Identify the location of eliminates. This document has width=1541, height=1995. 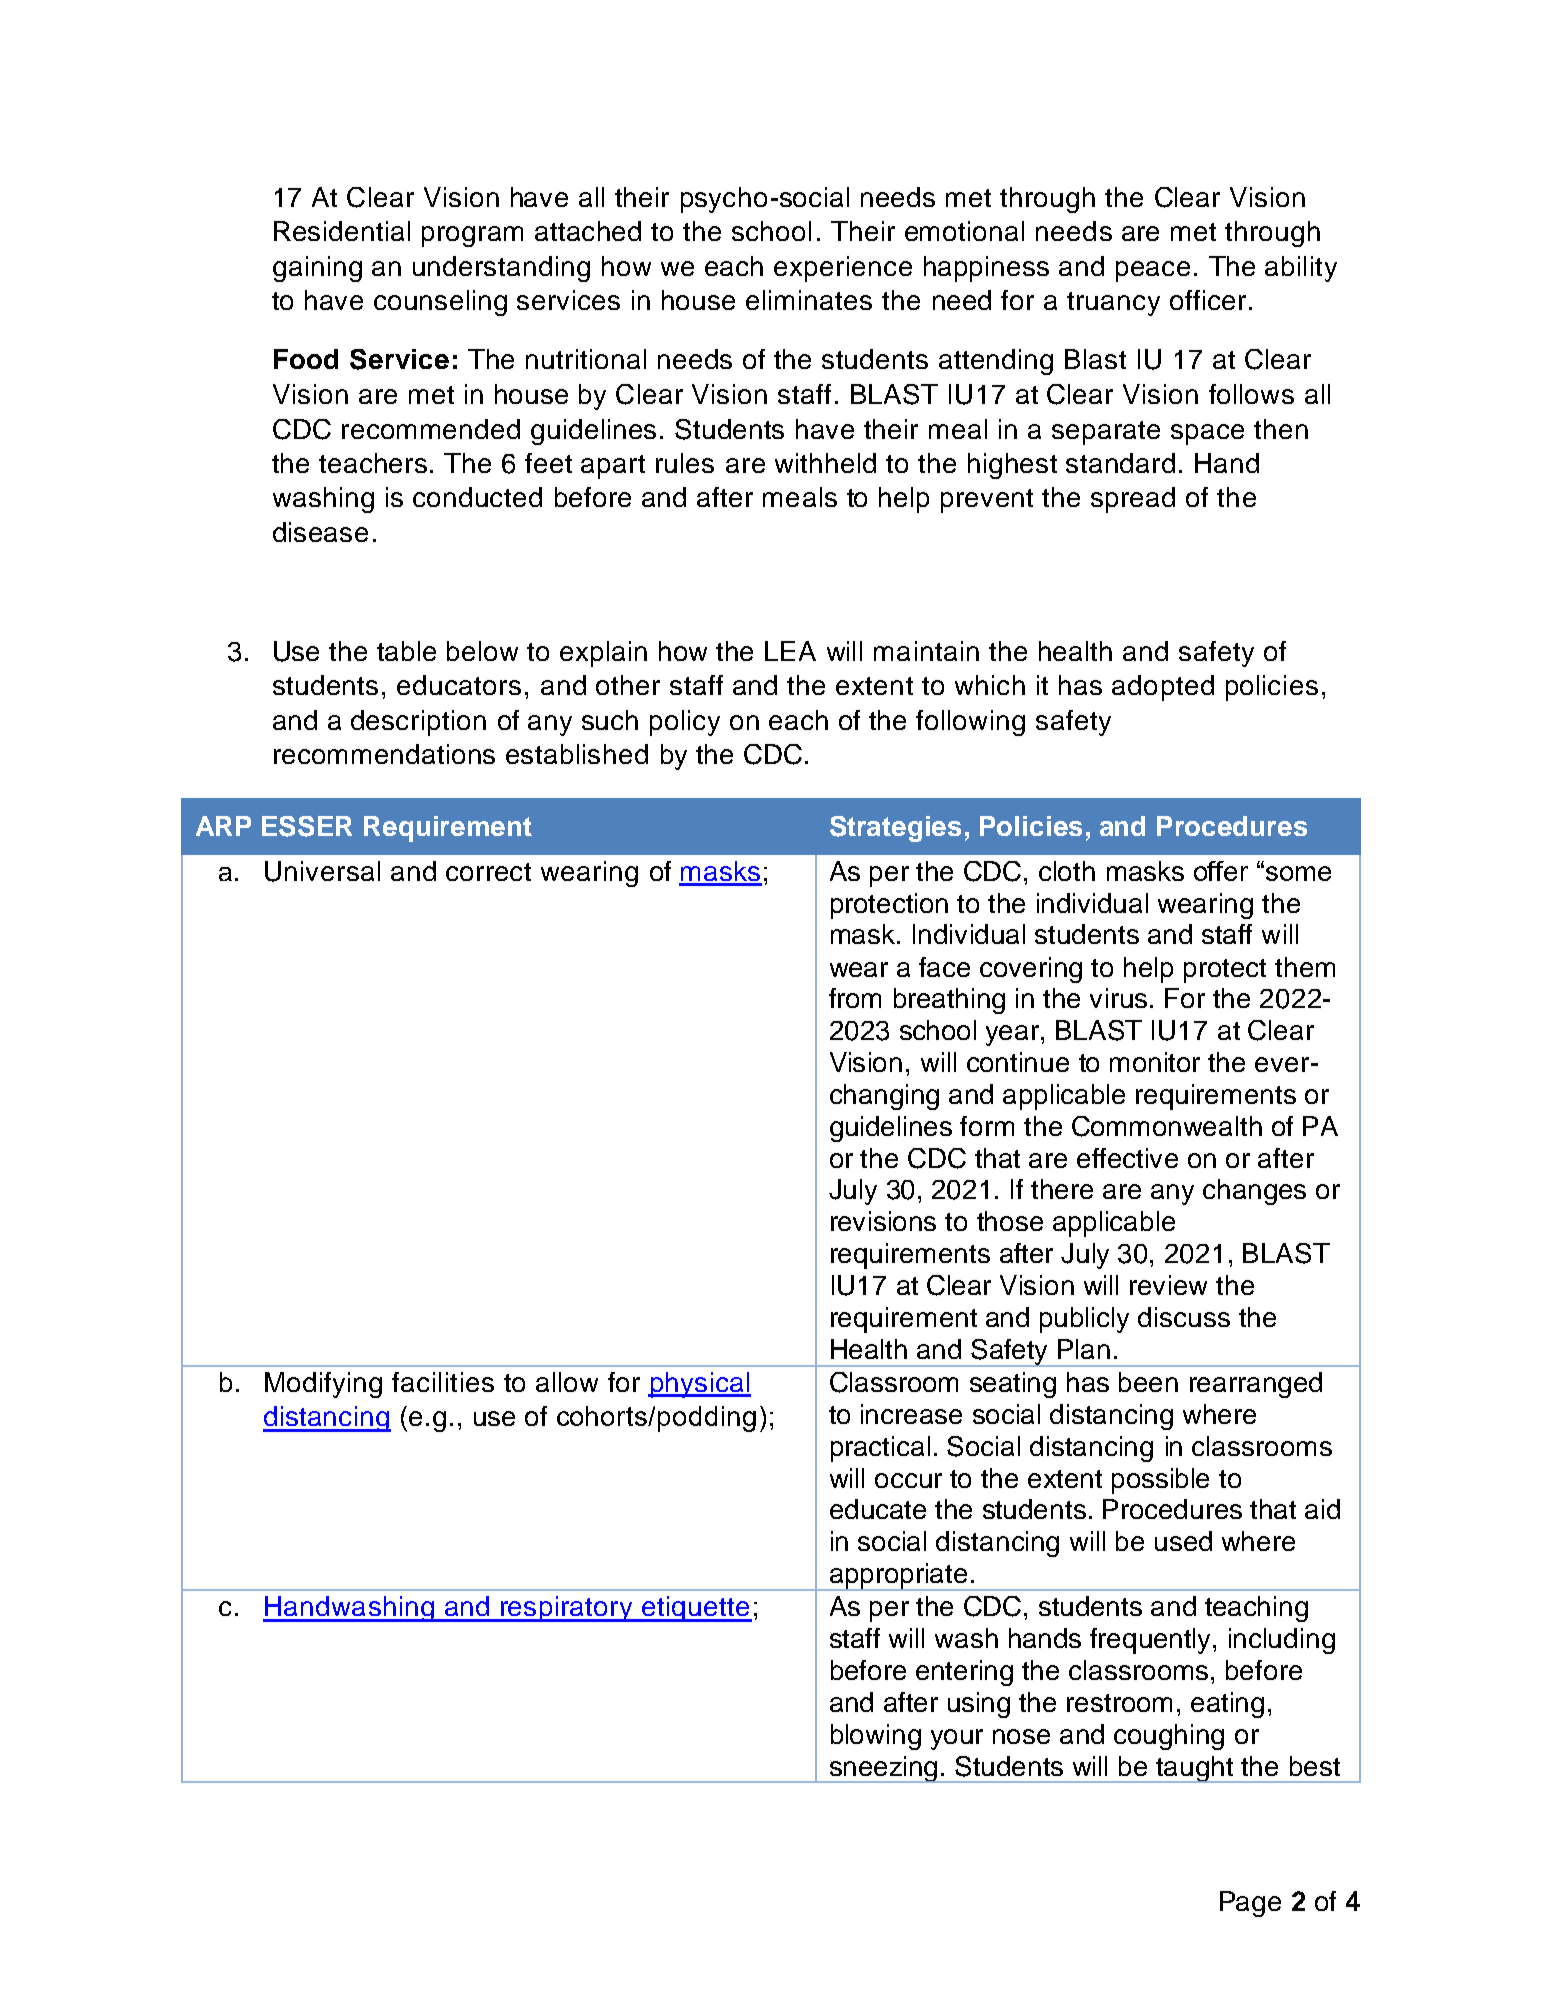
(809, 300).
